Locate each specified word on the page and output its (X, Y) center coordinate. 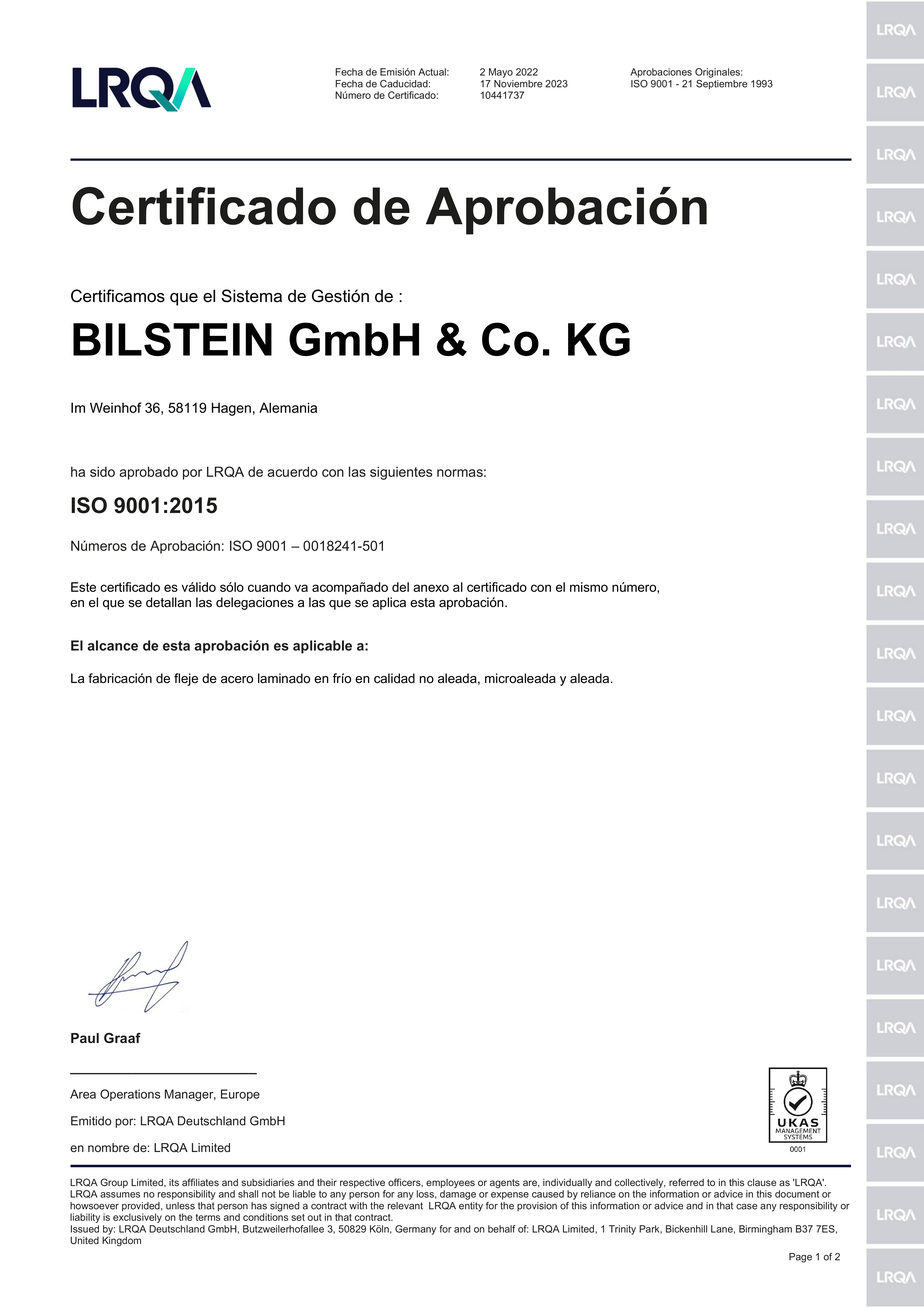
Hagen (231, 409)
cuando (269, 587)
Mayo (501, 73)
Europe (240, 1095)
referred (686, 1182)
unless (180, 1206)
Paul (85, 1038)
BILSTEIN (172, 339)
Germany (415, 1230)
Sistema (252, 296)
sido (102, 471)
